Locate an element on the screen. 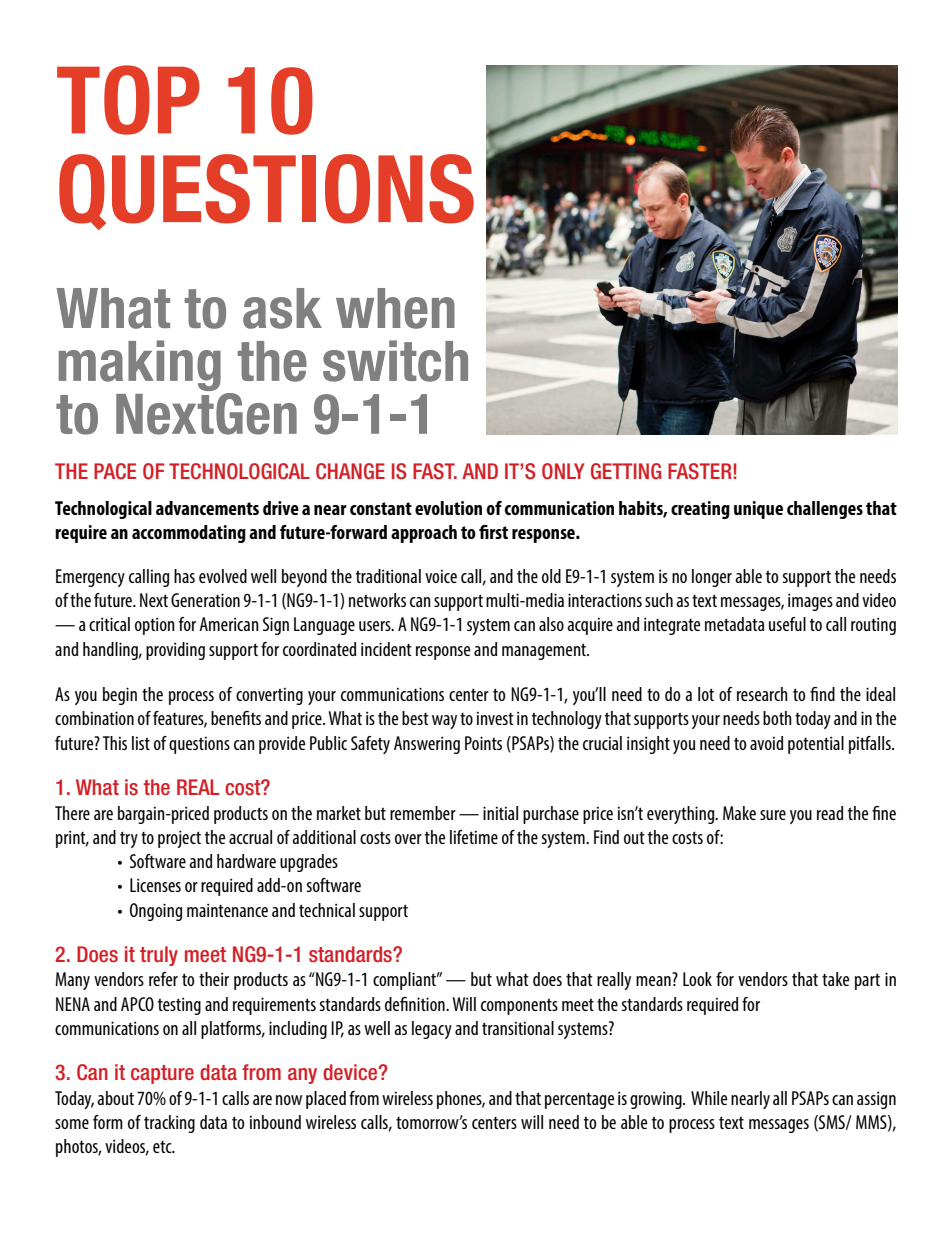 The image size is (952, 1233). tracking is located at coordinates (169, 1124).
